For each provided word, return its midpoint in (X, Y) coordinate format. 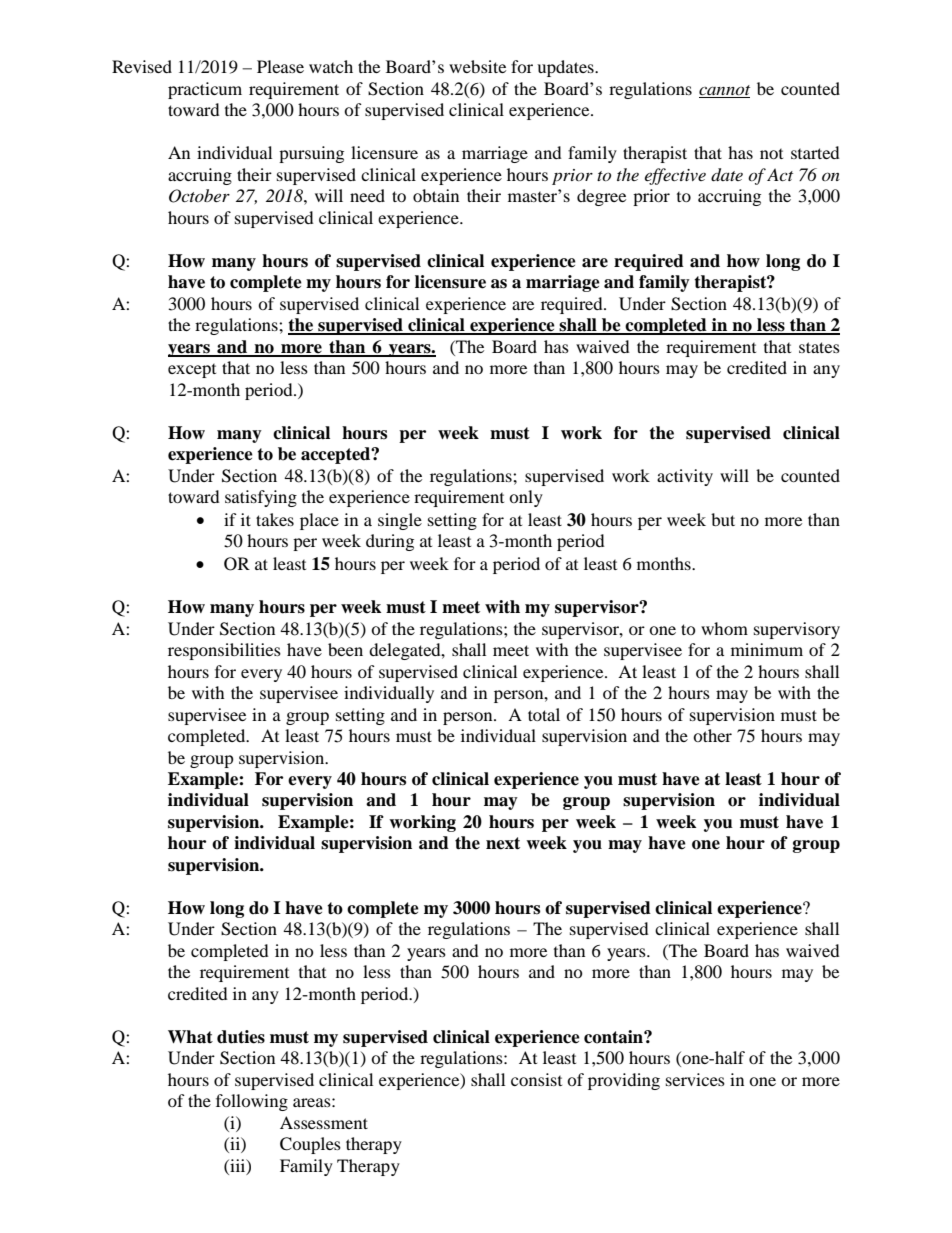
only (526, 498)
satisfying (261, 498)
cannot (724, 91)
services (695, 1079)
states (819, 347)
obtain (436, 195)
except (192, 371)
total (544, 714)
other (712, 735)
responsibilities (224, 651)
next (503, 843)
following (252, 1102)
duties (241, 1037)
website (477, 66)
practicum (205, 90)
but (723, 519)
